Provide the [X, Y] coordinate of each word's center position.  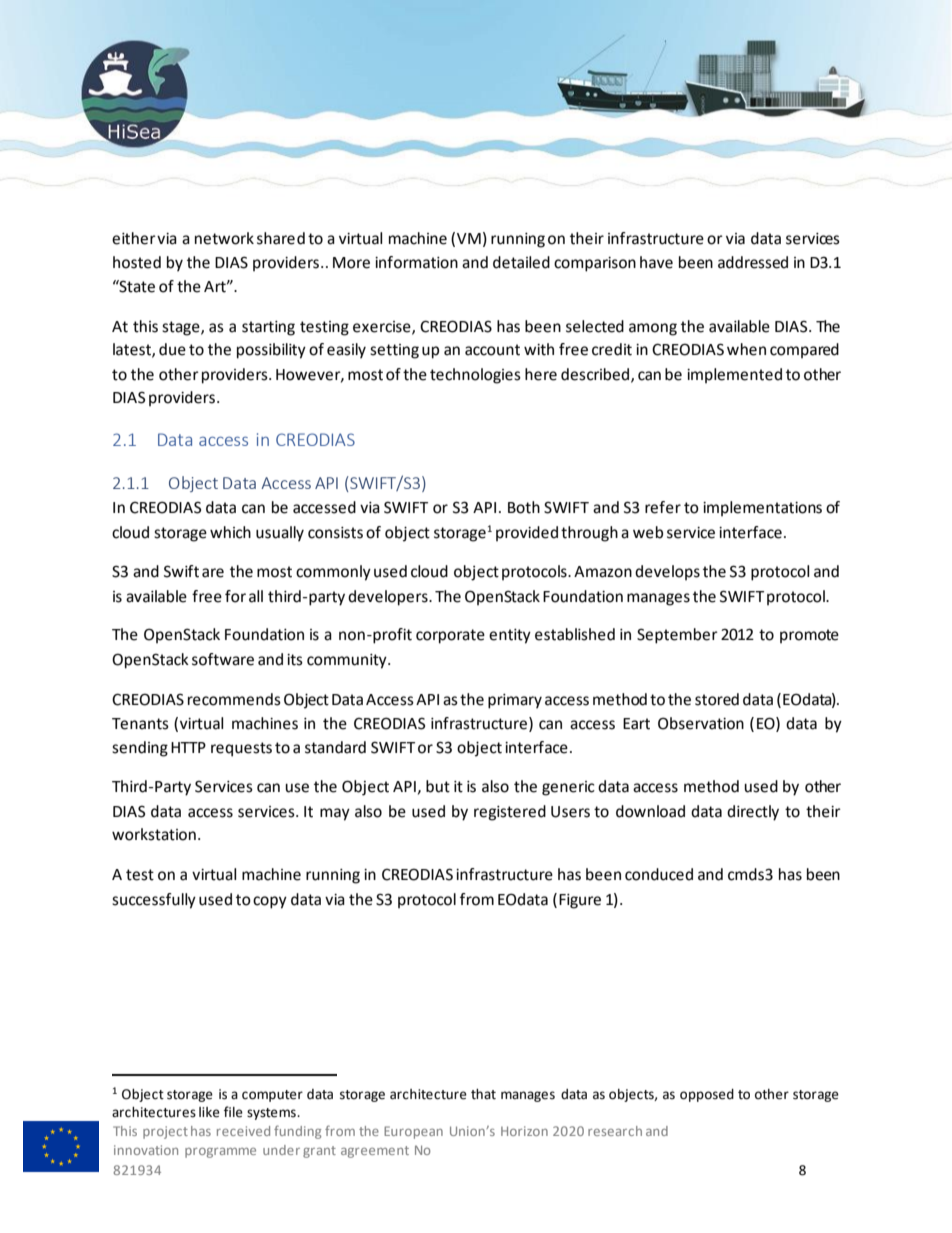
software [223, 659]
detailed [521, 262]
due [172, 349]
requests [241, 749]
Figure [580, 901]
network [224, 238]
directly [753, 813]
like [209, 1112]
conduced [659, 874]
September [677, 636]
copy [270, 902]
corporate [450, 636]
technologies [475, 376]
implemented [734, 376]
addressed [753, 262]
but [438, 786]
